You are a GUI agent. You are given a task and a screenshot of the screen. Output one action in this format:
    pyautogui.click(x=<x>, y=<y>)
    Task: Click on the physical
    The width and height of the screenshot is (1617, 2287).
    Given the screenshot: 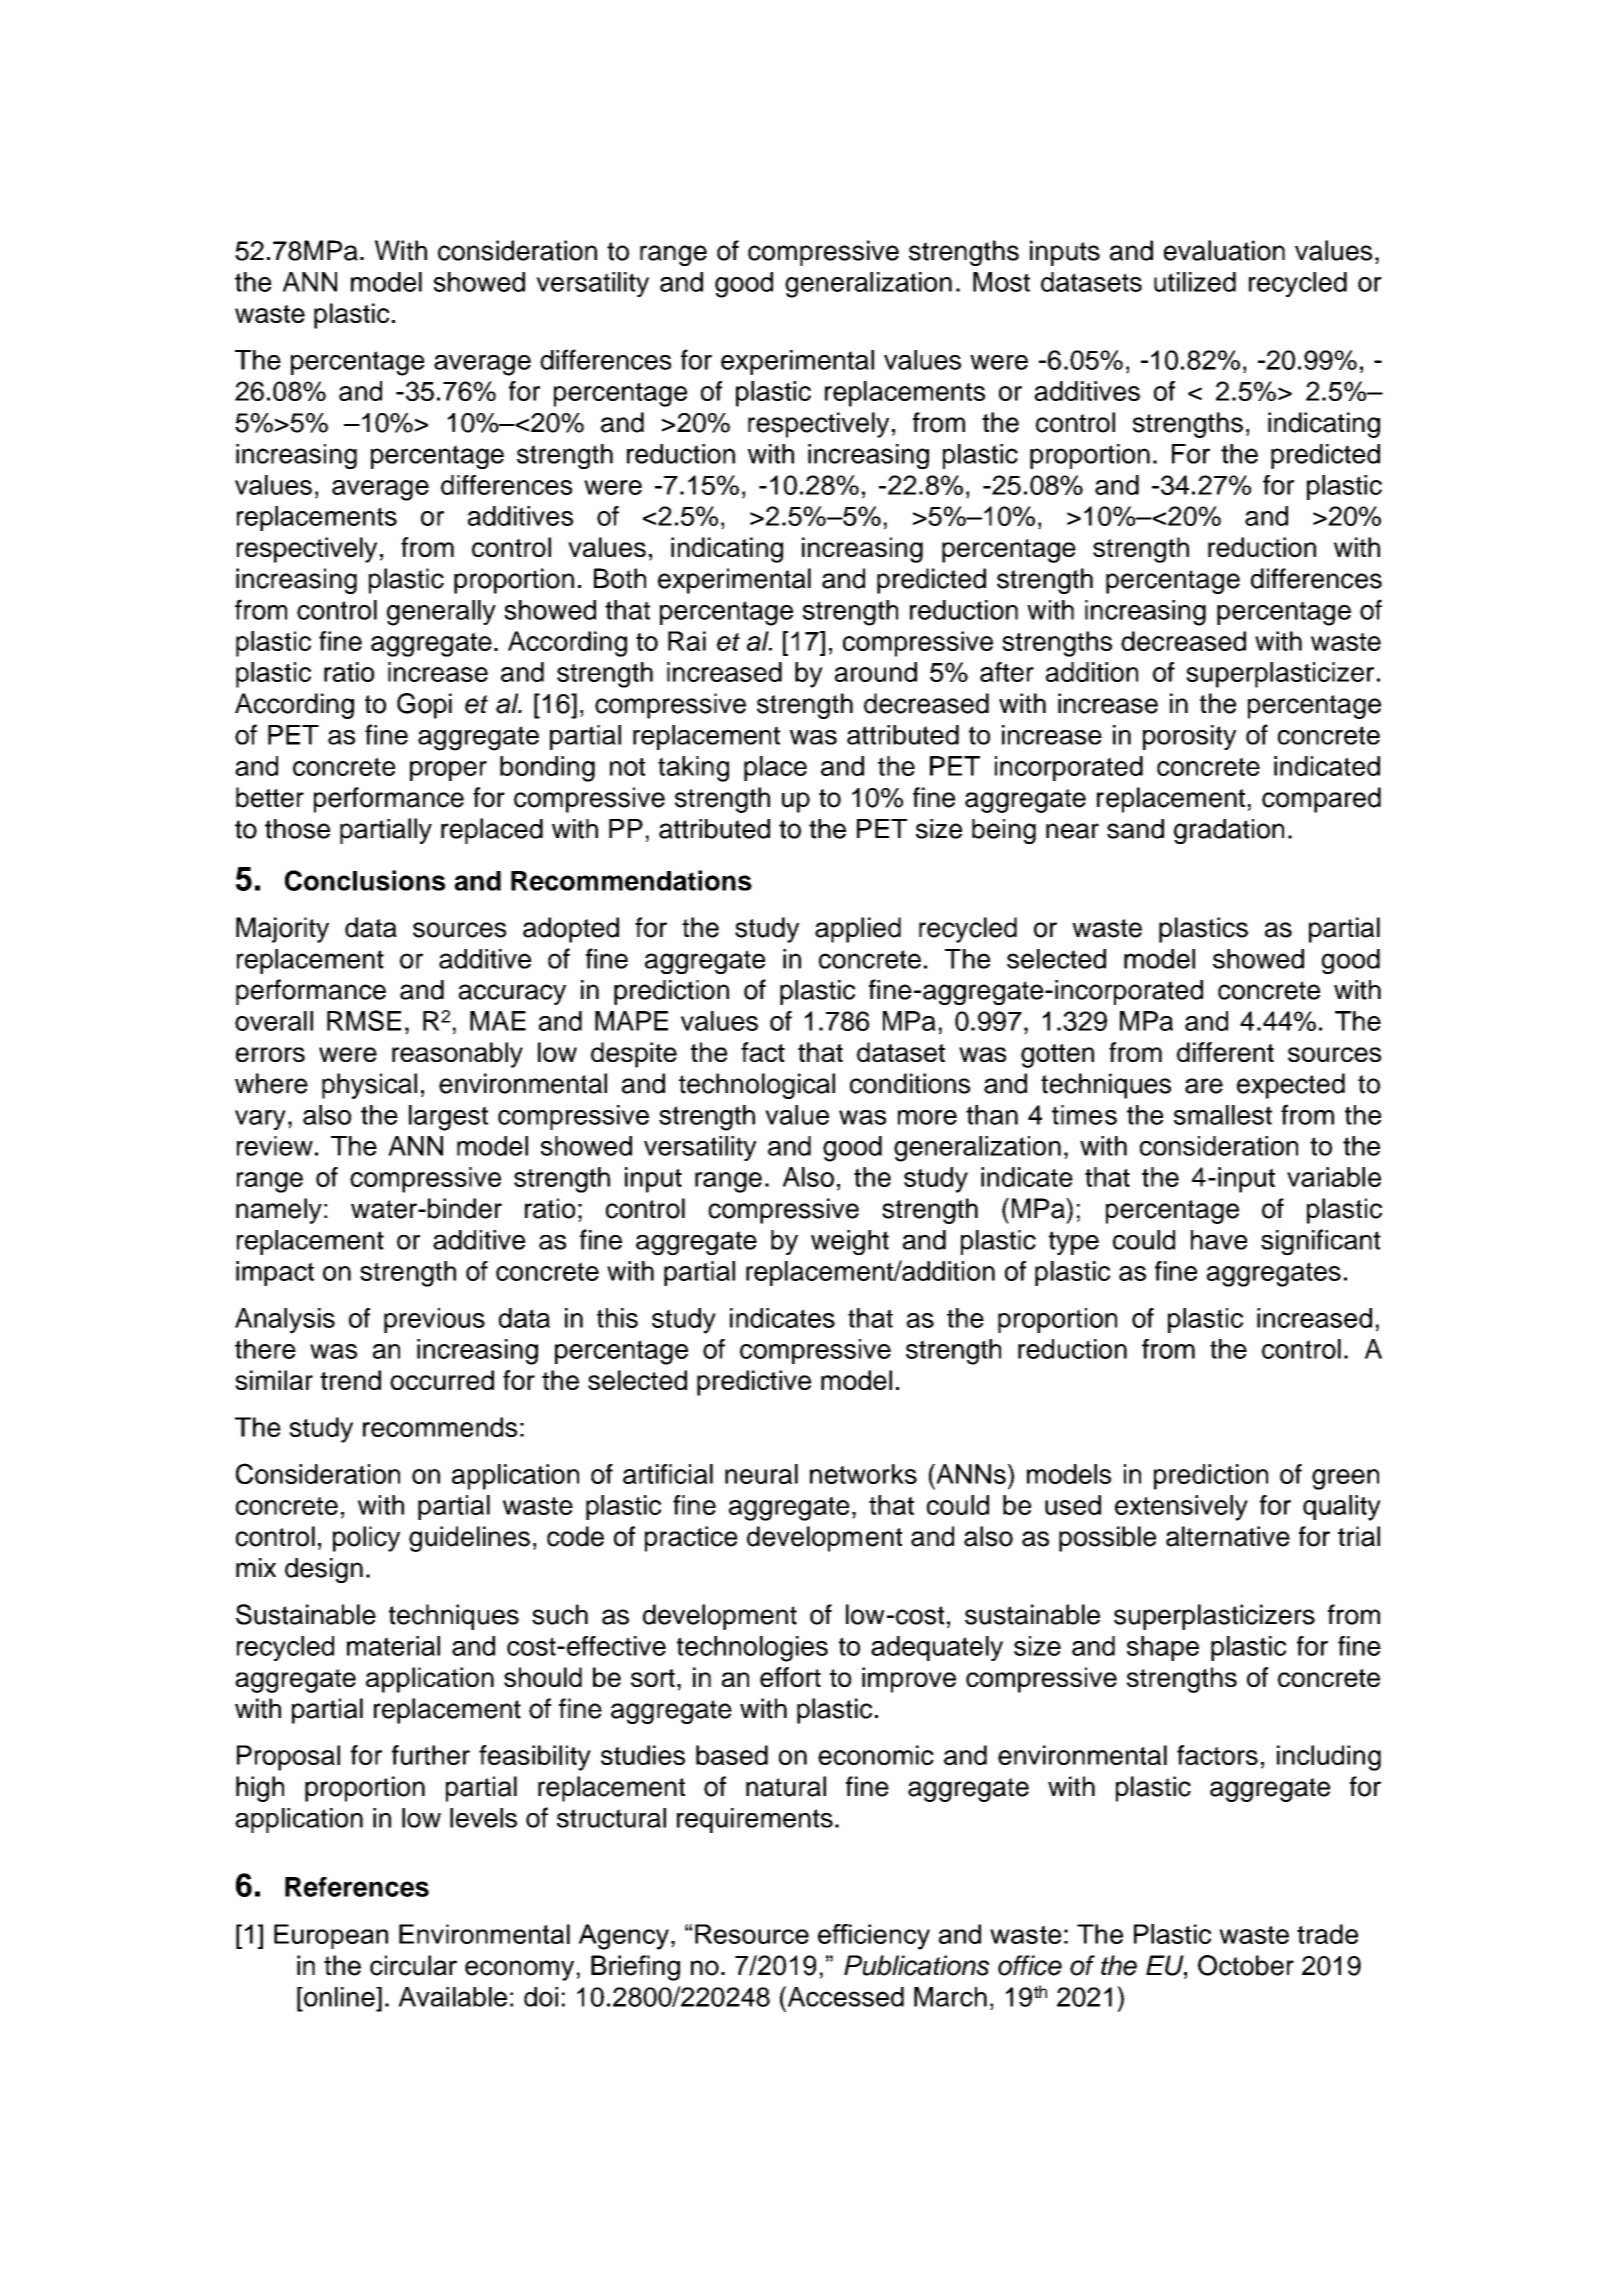 What is the action you would take?
    pyautogui.click(x=369, y=1086)
